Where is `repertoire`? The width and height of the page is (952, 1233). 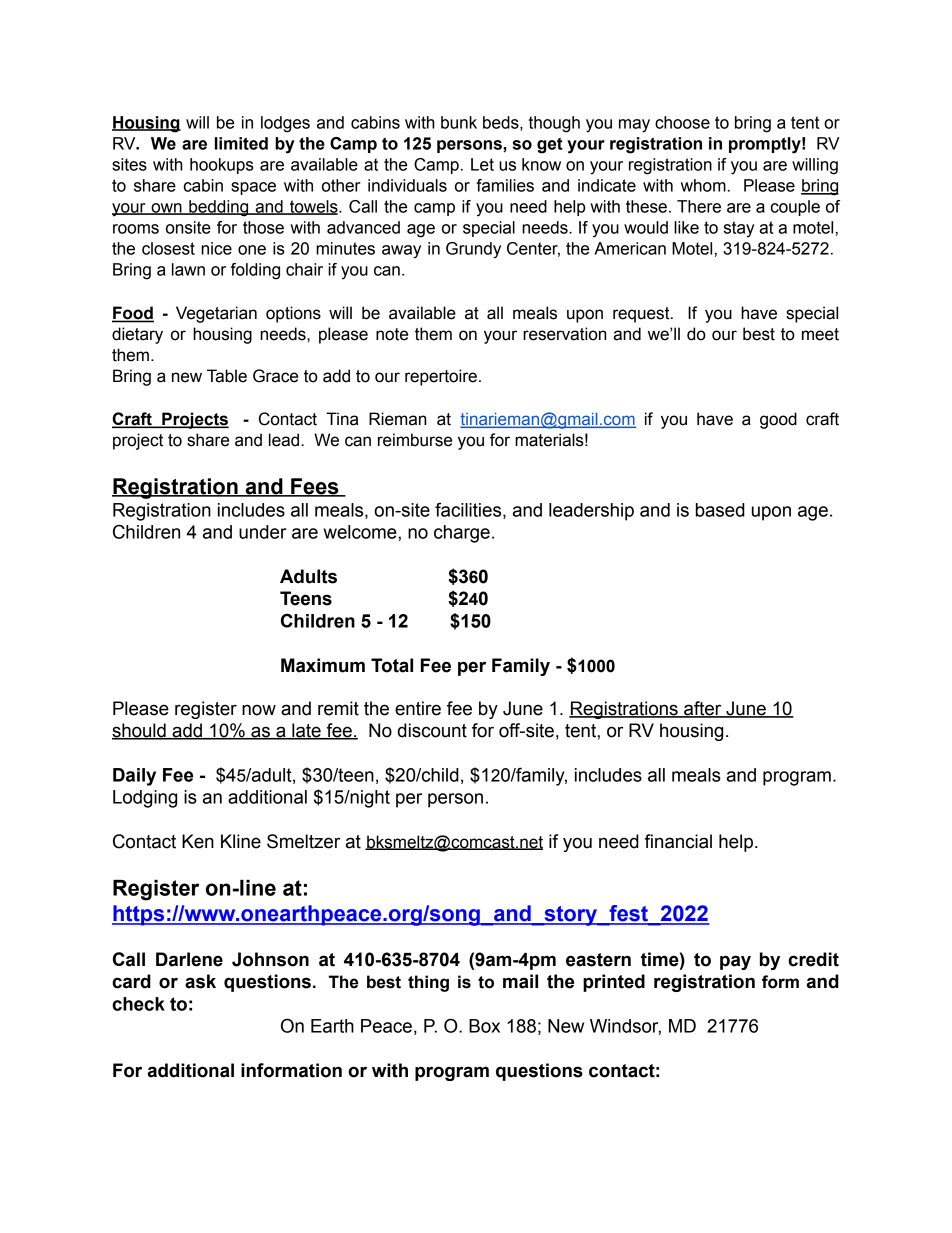
repertoire is located at coordinates (441, 377).
